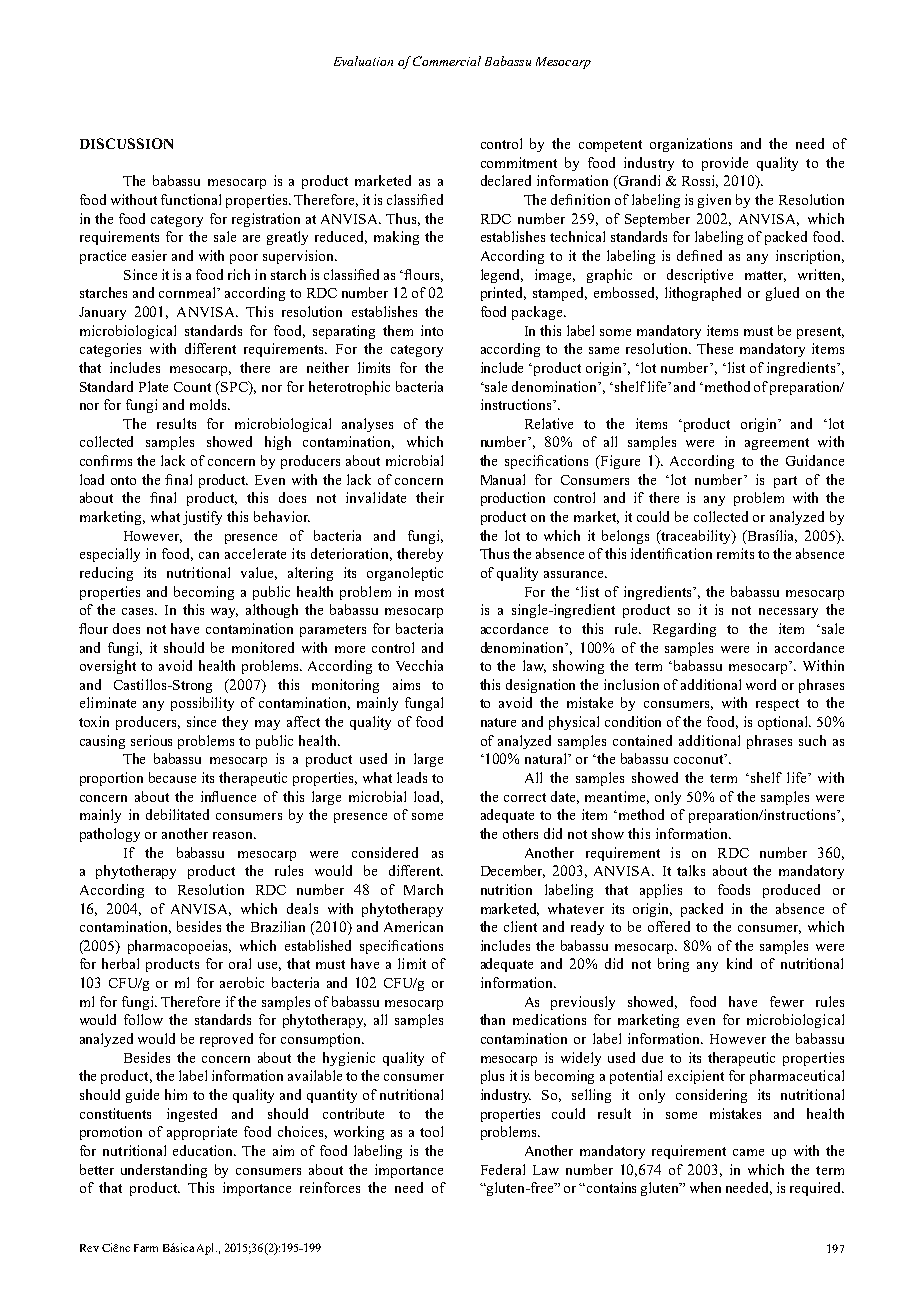  I want to click on oral, so click(240, 963).
